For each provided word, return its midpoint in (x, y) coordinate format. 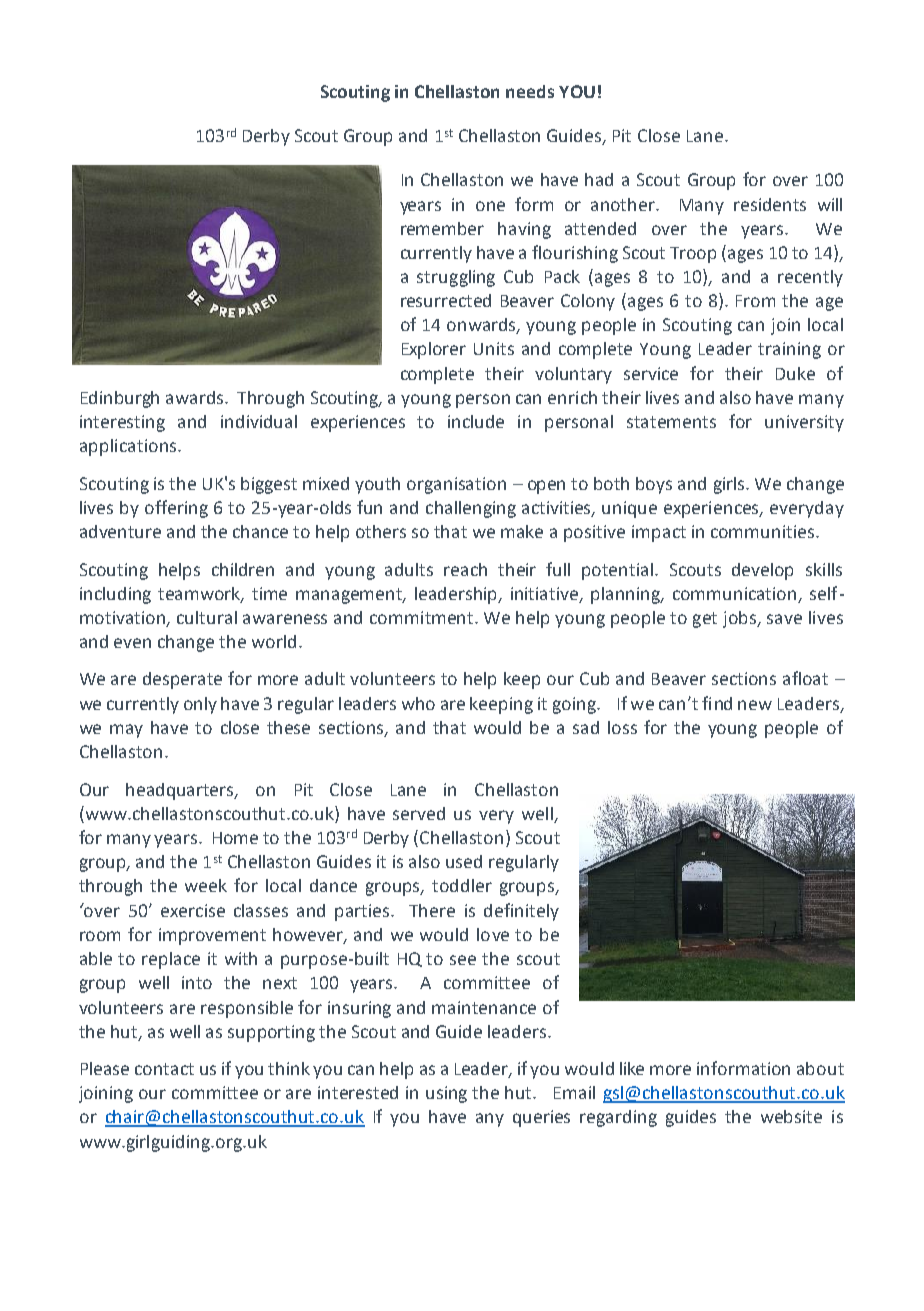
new (755, 705)
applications (128, 447)
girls (730, 485)
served (419, 813)
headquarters (181, 791)
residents (770, 204)
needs (530, 91)
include (476, 421)
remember (442, 228)
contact (164, 1069)
